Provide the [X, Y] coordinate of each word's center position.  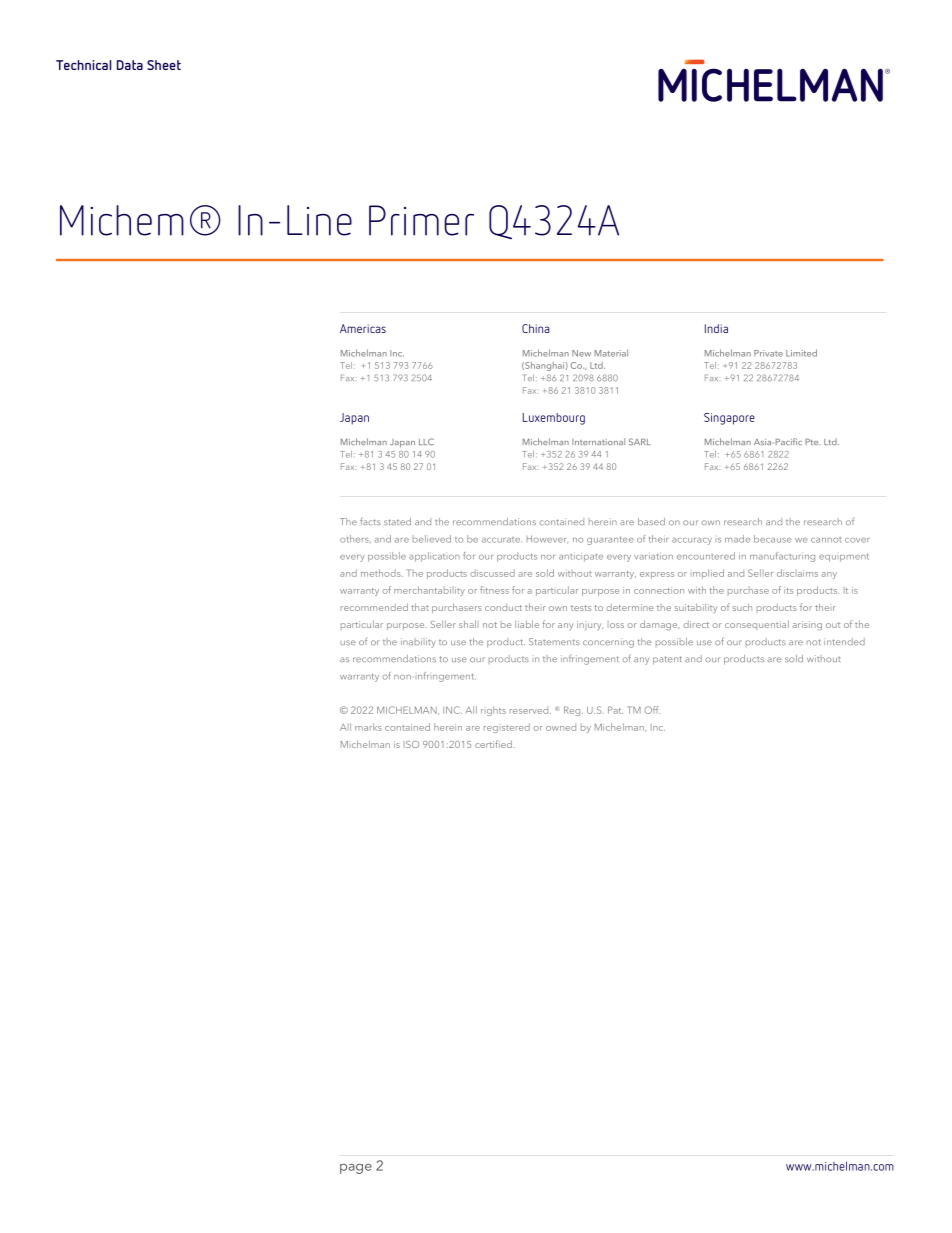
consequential [757, 625]
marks [368, 727]
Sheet [164, 65]
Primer [421, 220]
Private [768, 353]
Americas [363, 328]
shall [467, 624]
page [356, 1169]
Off [652, 710]
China [535, 328]
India [716, 328]
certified [494, 744]
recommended [374, 607]
